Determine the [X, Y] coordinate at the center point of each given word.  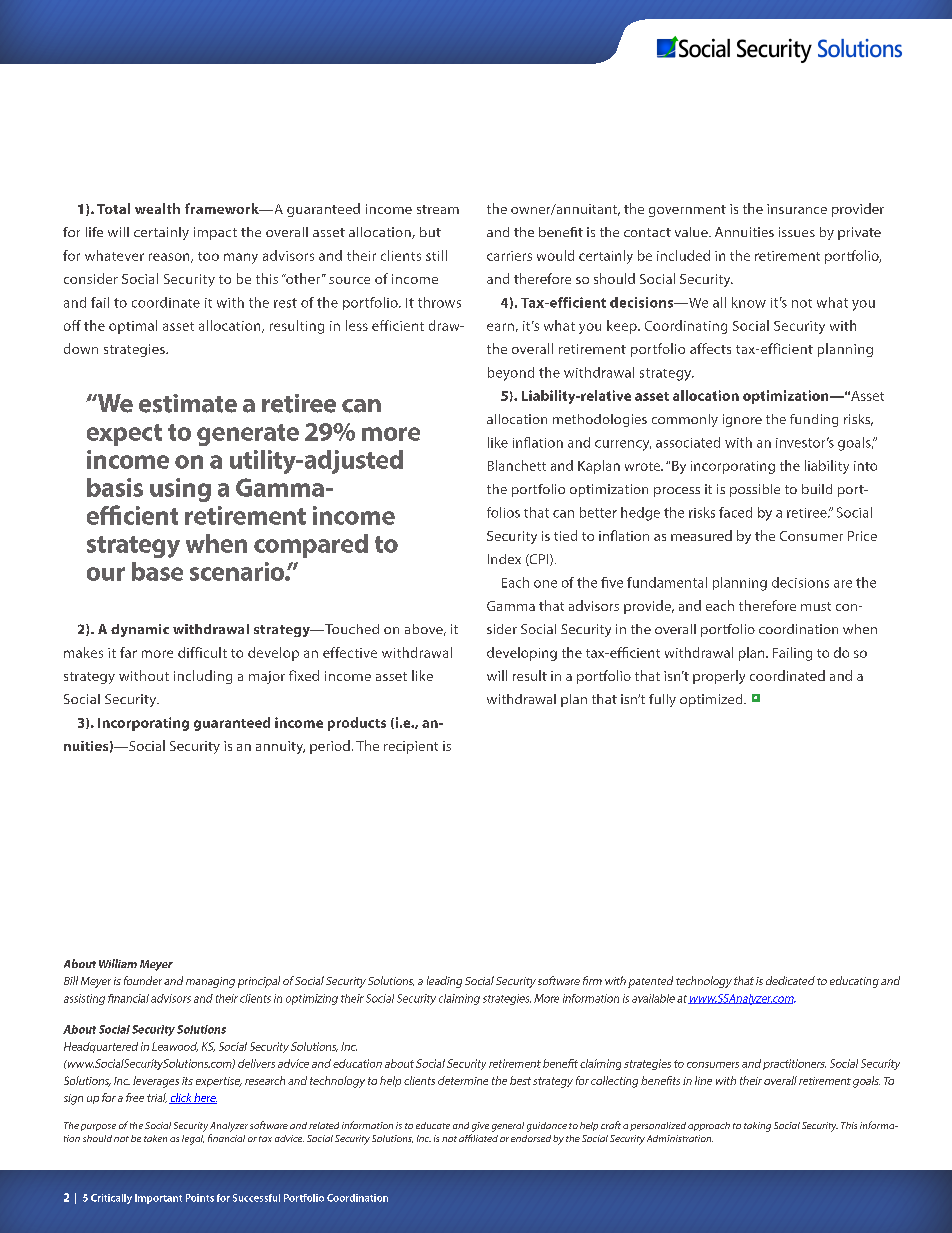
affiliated [478, 1138]
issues [797, 232]
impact [215, 233]
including [203, 677]
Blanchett [517, 465]
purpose [98, 1127]
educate [433, 1125]
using [180, 490]
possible [755, 490]
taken [155, 1138]
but [430, 232]
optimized [712, 700]
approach [709, 1126]
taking [757, 1127]
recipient [411, 747]
